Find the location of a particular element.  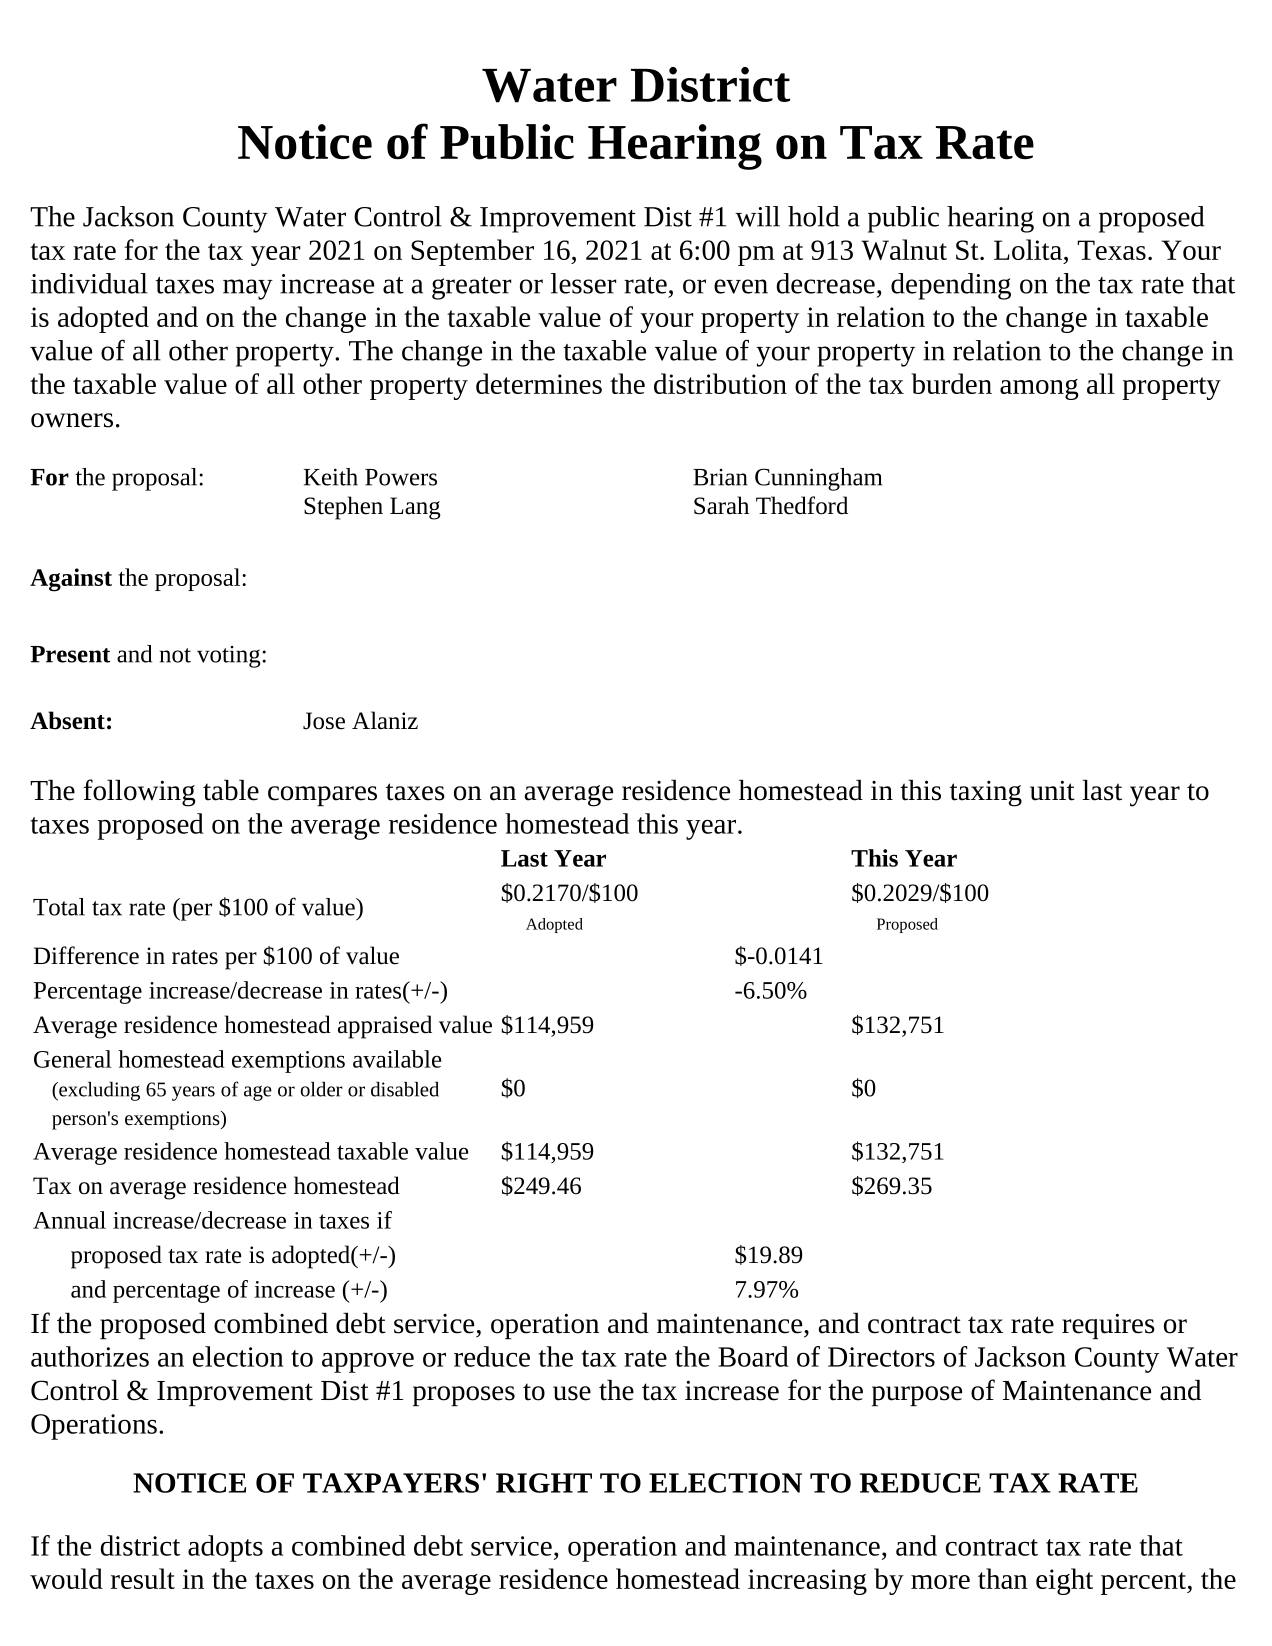

adopts is located at coordinates (225, 1548).
